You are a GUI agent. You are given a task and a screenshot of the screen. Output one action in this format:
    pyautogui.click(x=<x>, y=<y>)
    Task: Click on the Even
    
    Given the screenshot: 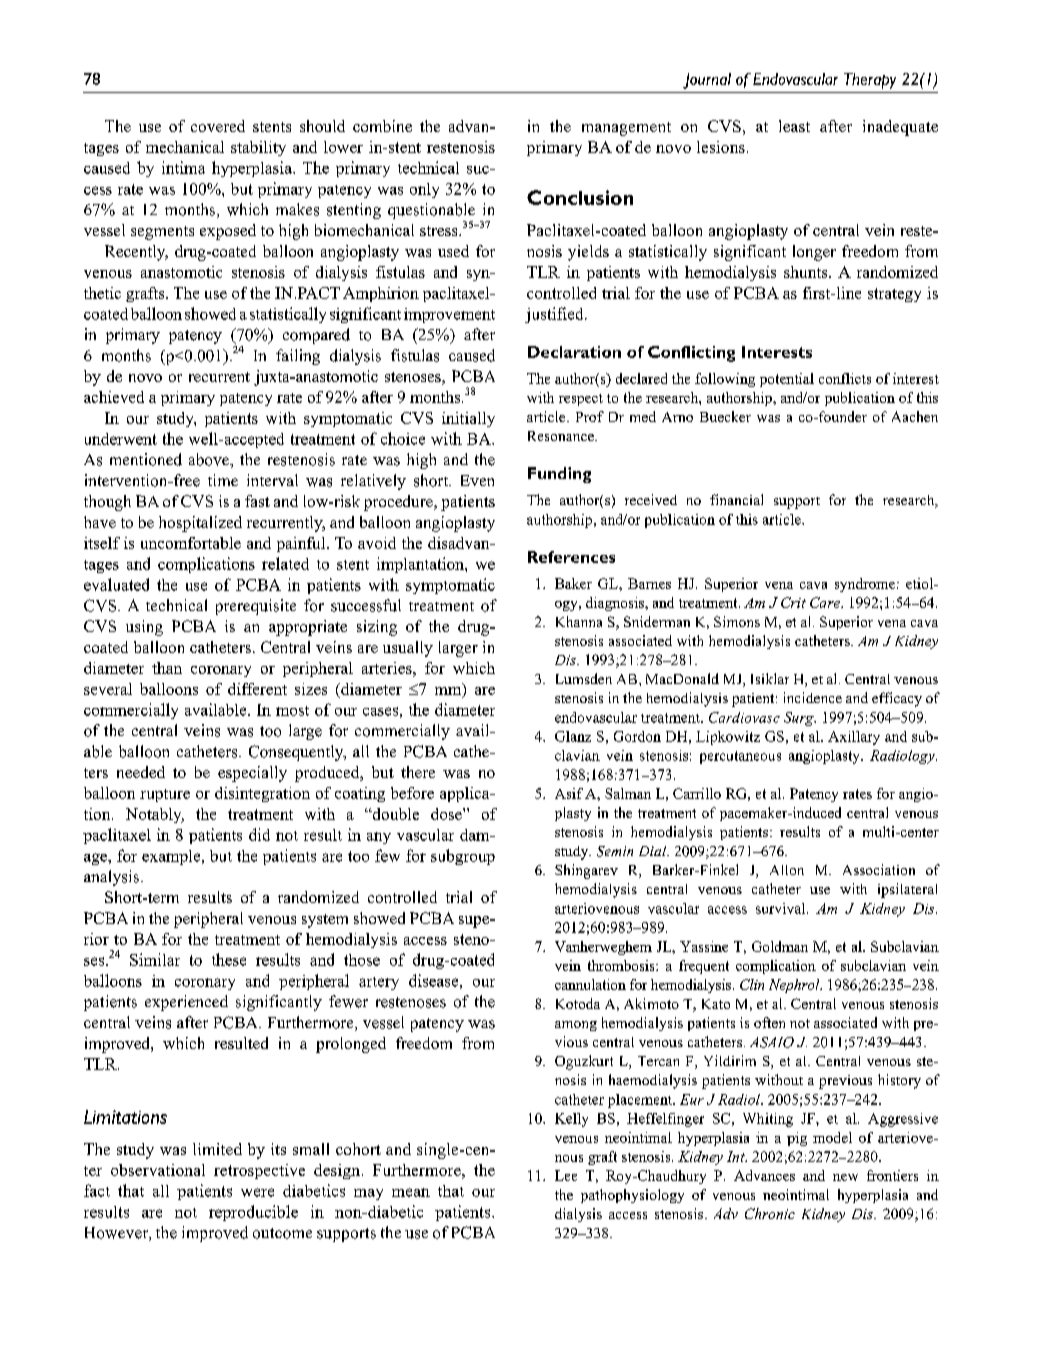 What is the action you would take?
    pyautogui.click(x=477, y=480)
